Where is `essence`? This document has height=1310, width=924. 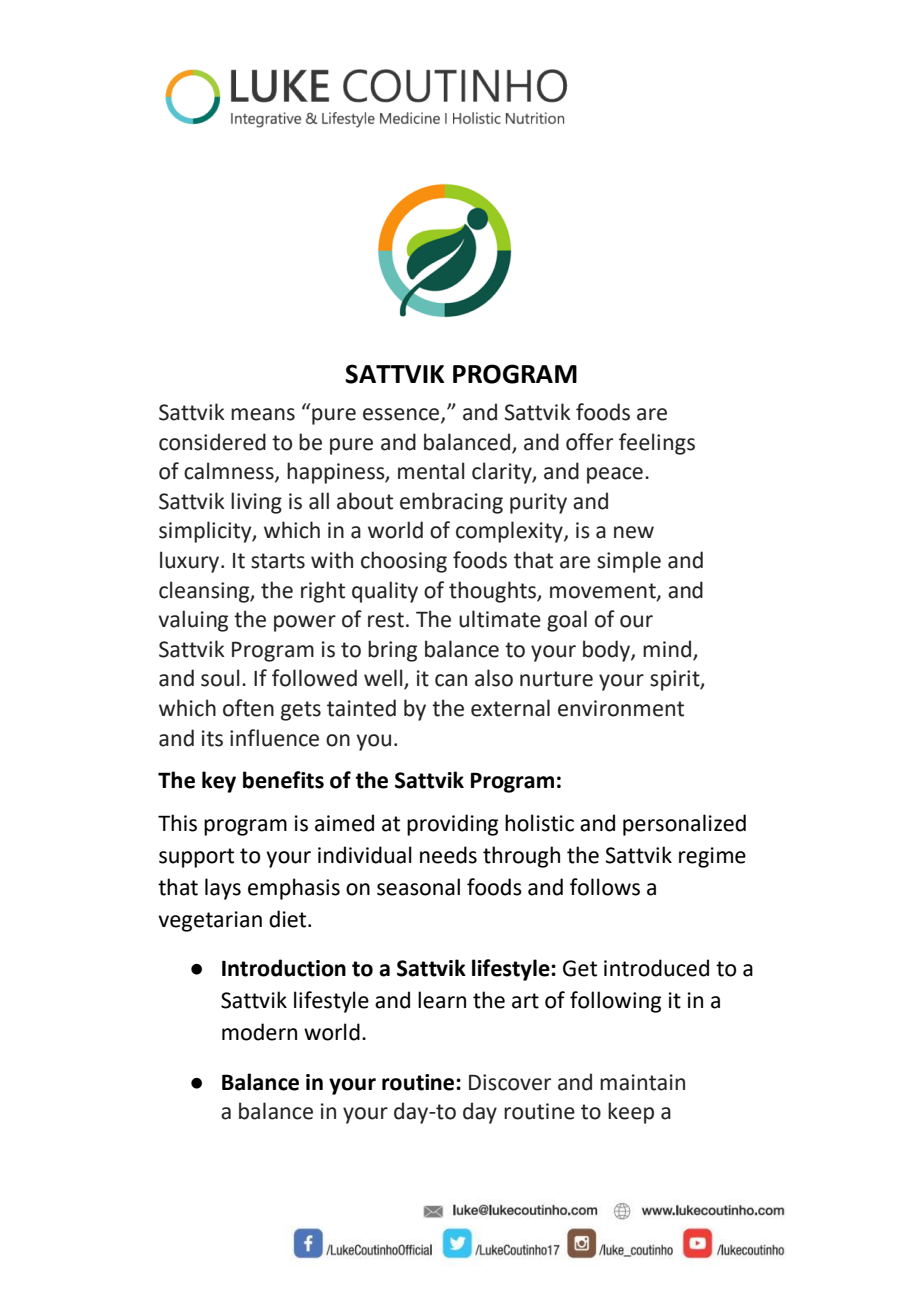
essence is located at coordinates (402, 415).
